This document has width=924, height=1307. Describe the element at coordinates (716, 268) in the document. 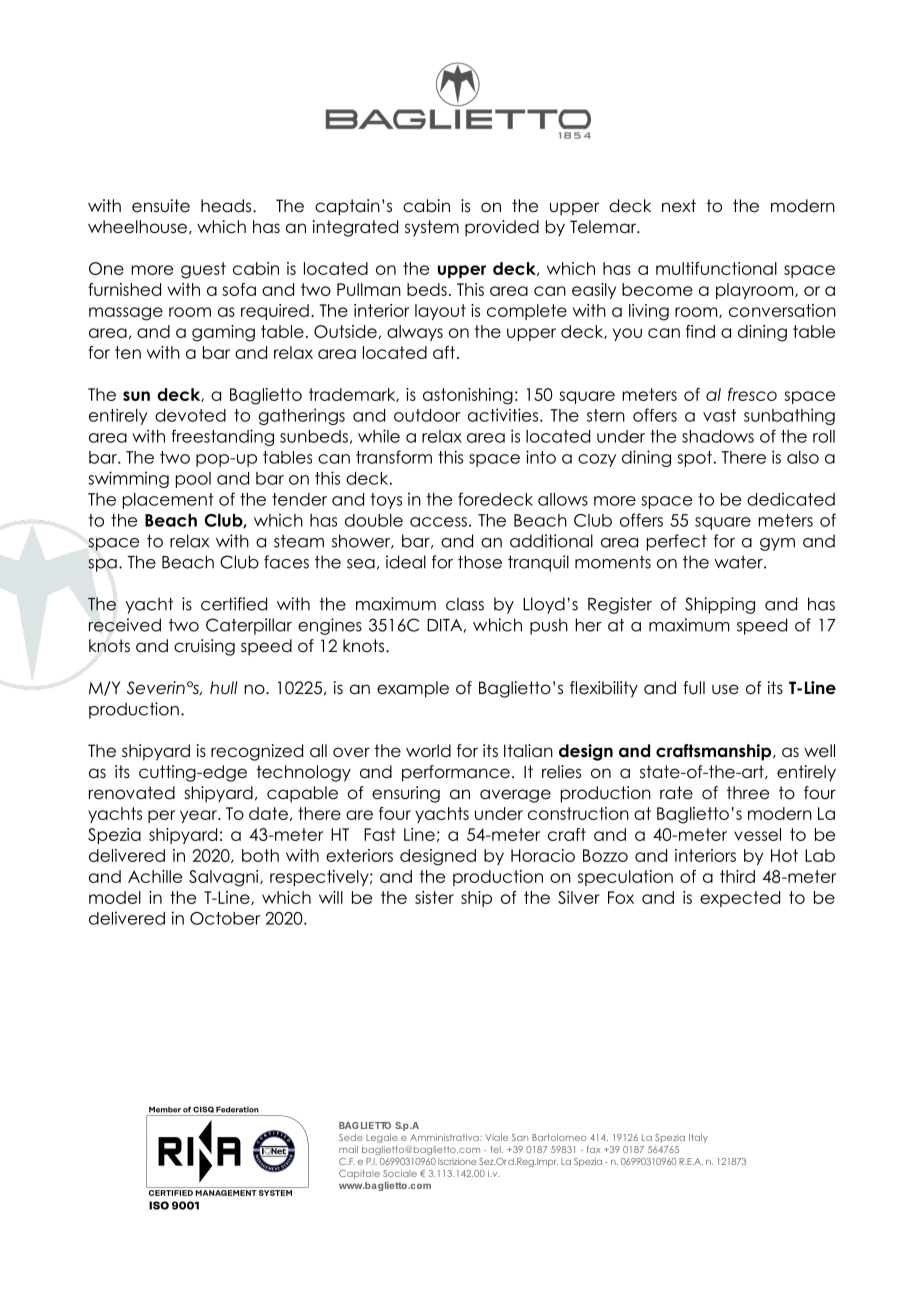

I see `multifunctional` at that location.
